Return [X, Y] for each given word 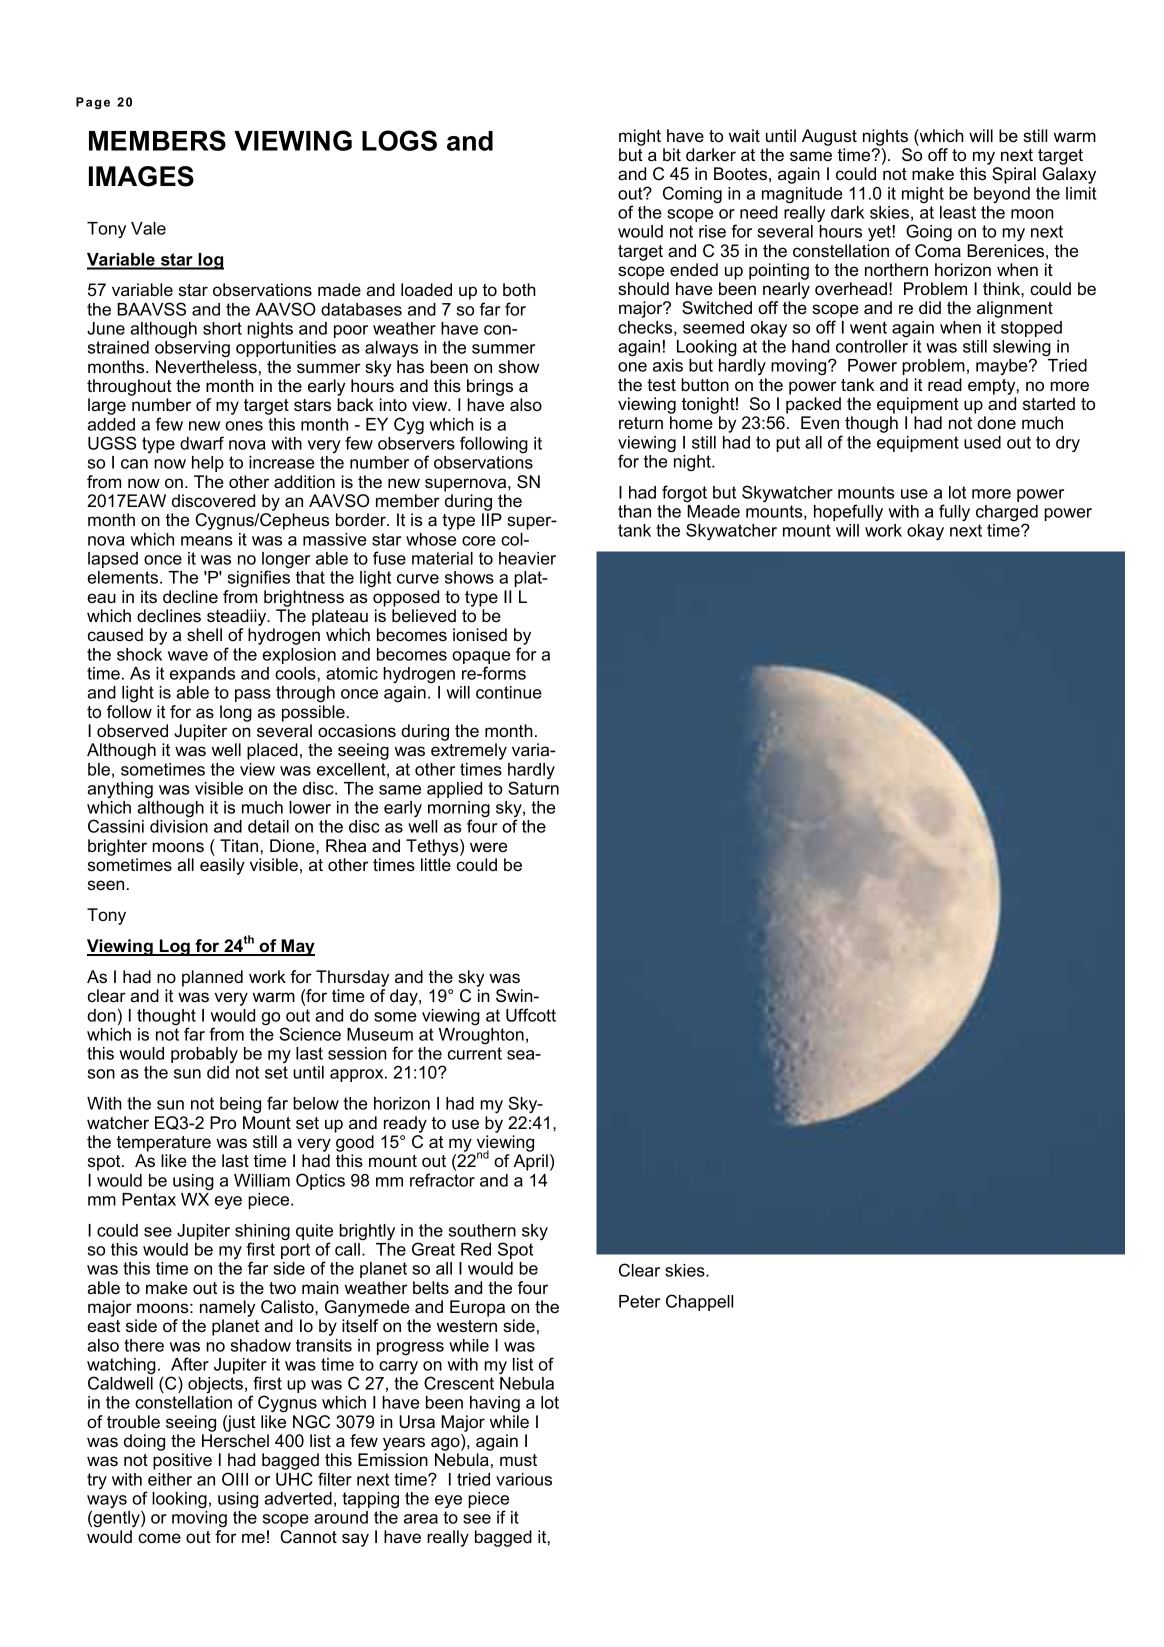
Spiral [1014, 175]
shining [262, 1233]
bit [672, 154]
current [475, 1053]
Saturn [533, 788]
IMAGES [141, 176]
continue [509, 692]
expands [202, 675]
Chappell [699, 1302]
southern [482, 1230]
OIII [235, 1479]
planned [212, 978]
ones [244, 426]
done [996, 422]
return [641, 423]
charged [1007, 514]
